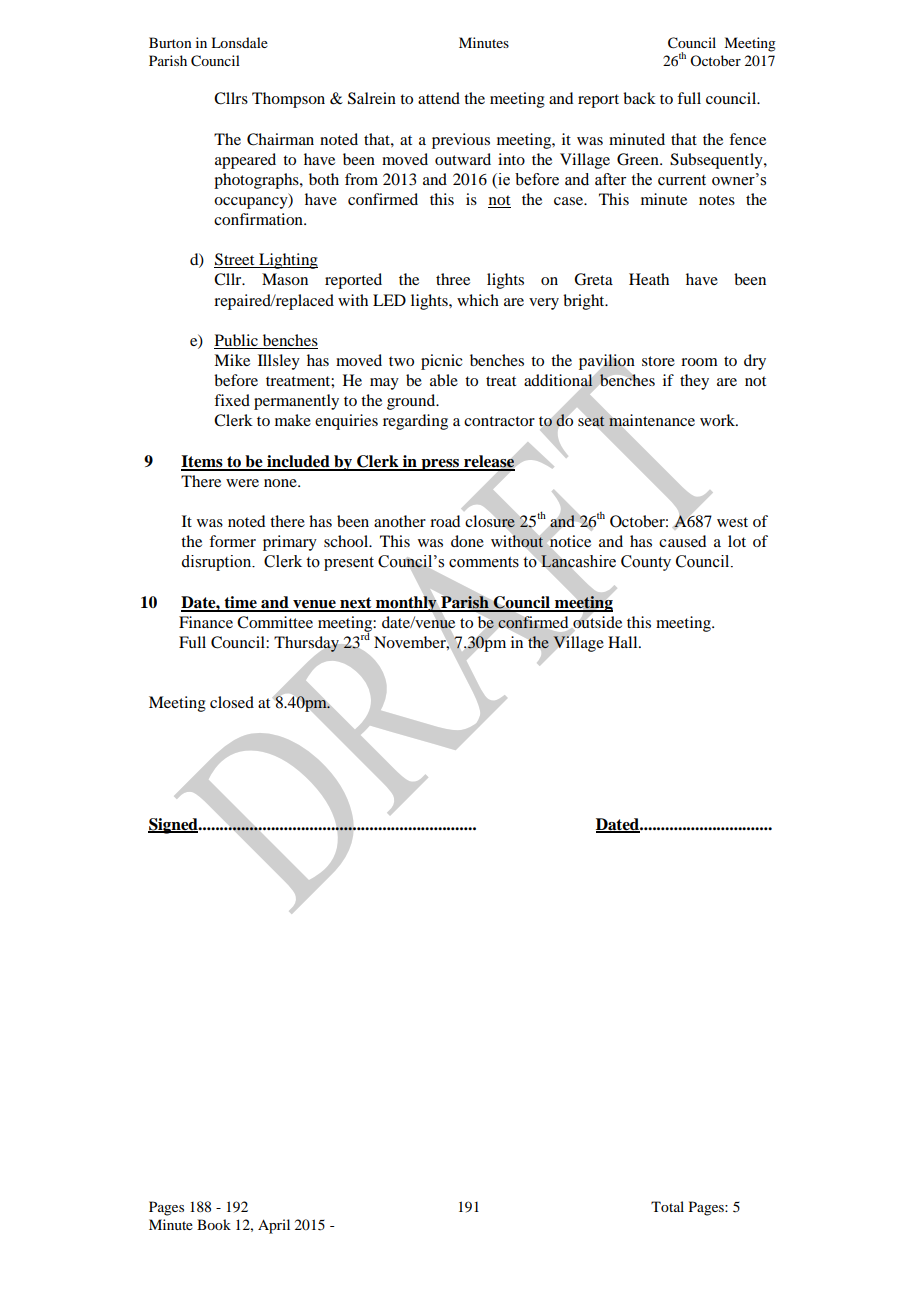  I want to click on Total, so click(667, 1206).
